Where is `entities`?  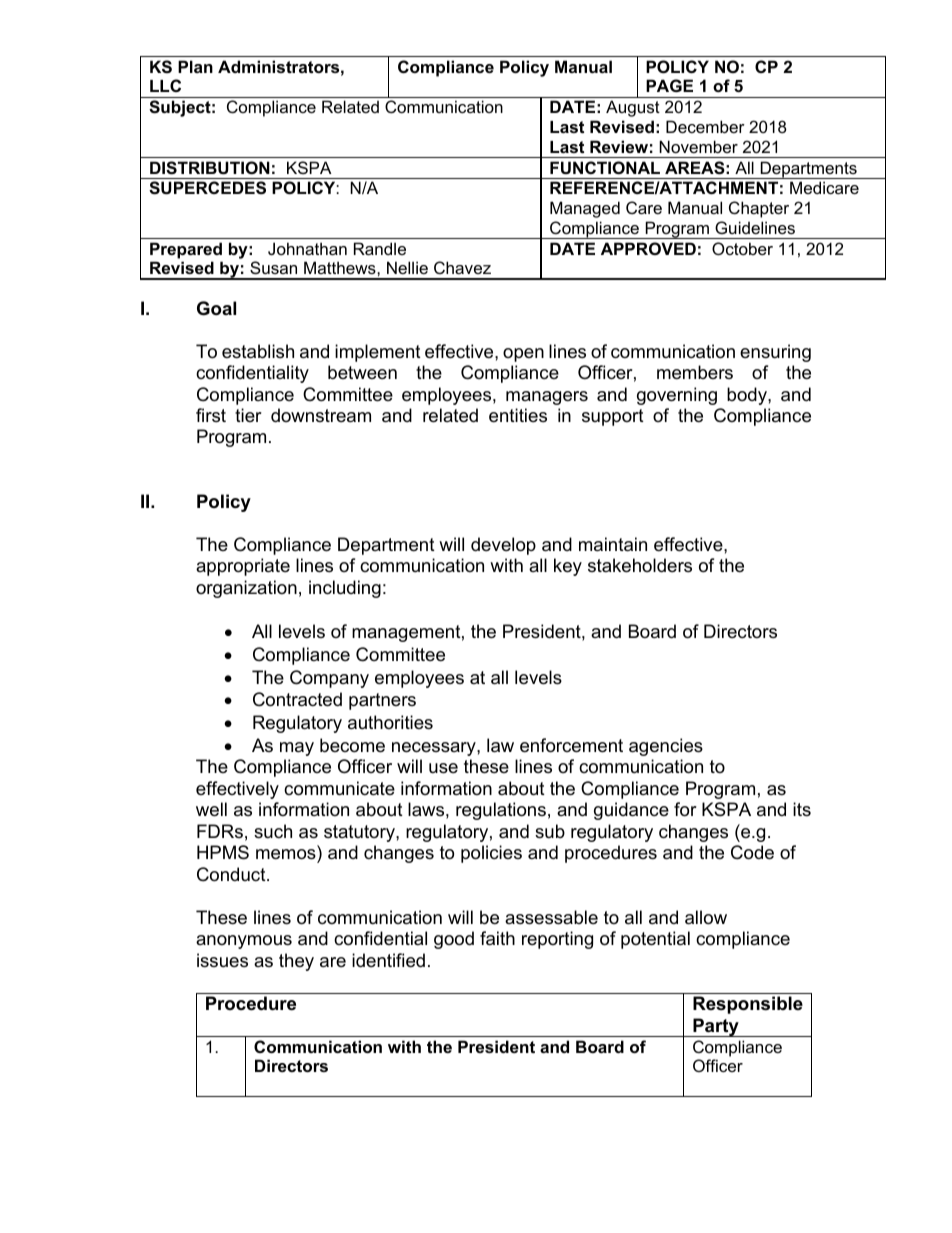 entities is located at coordinates (518, 415).
